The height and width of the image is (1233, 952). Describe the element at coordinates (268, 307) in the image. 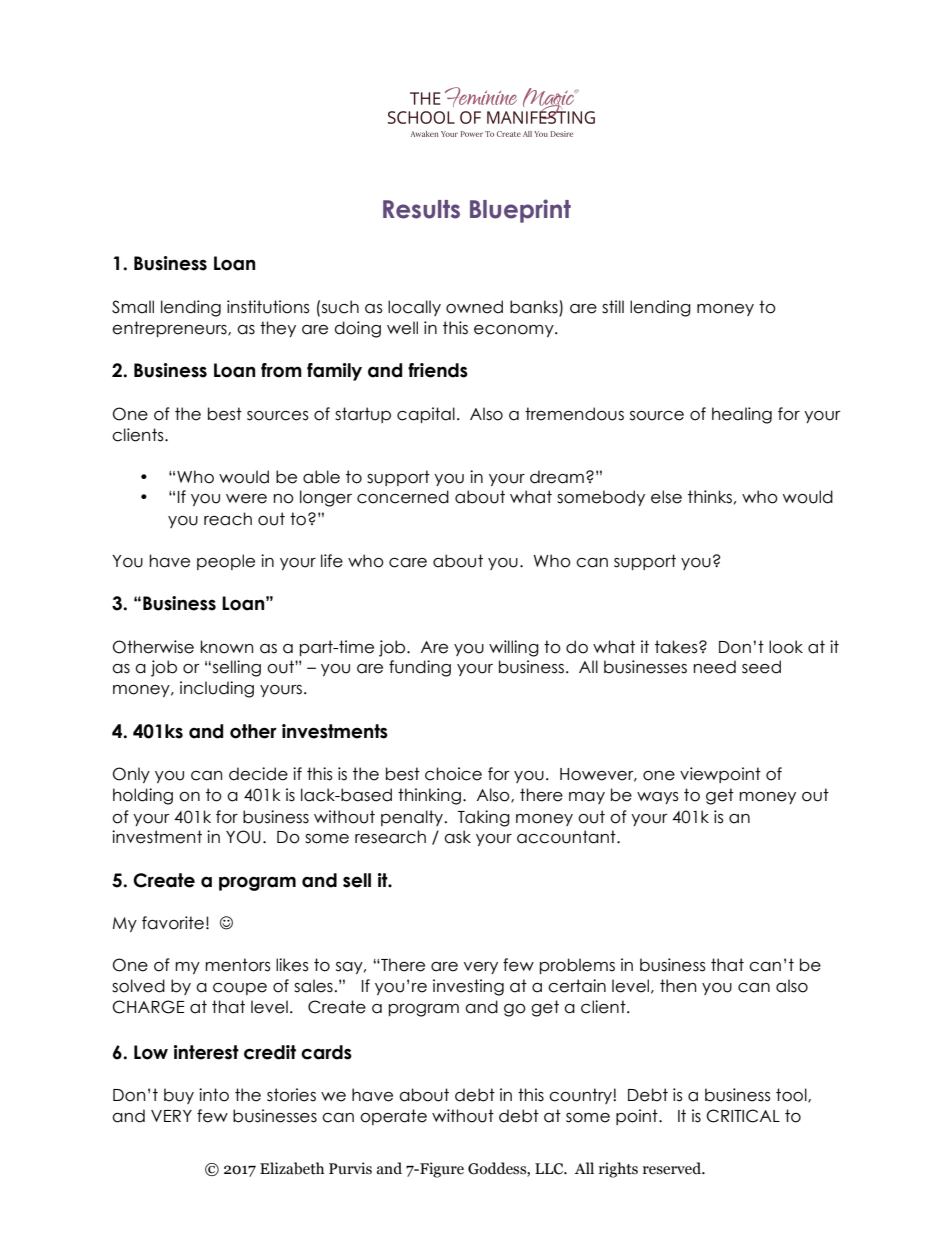

I see `institutions` at that location.
